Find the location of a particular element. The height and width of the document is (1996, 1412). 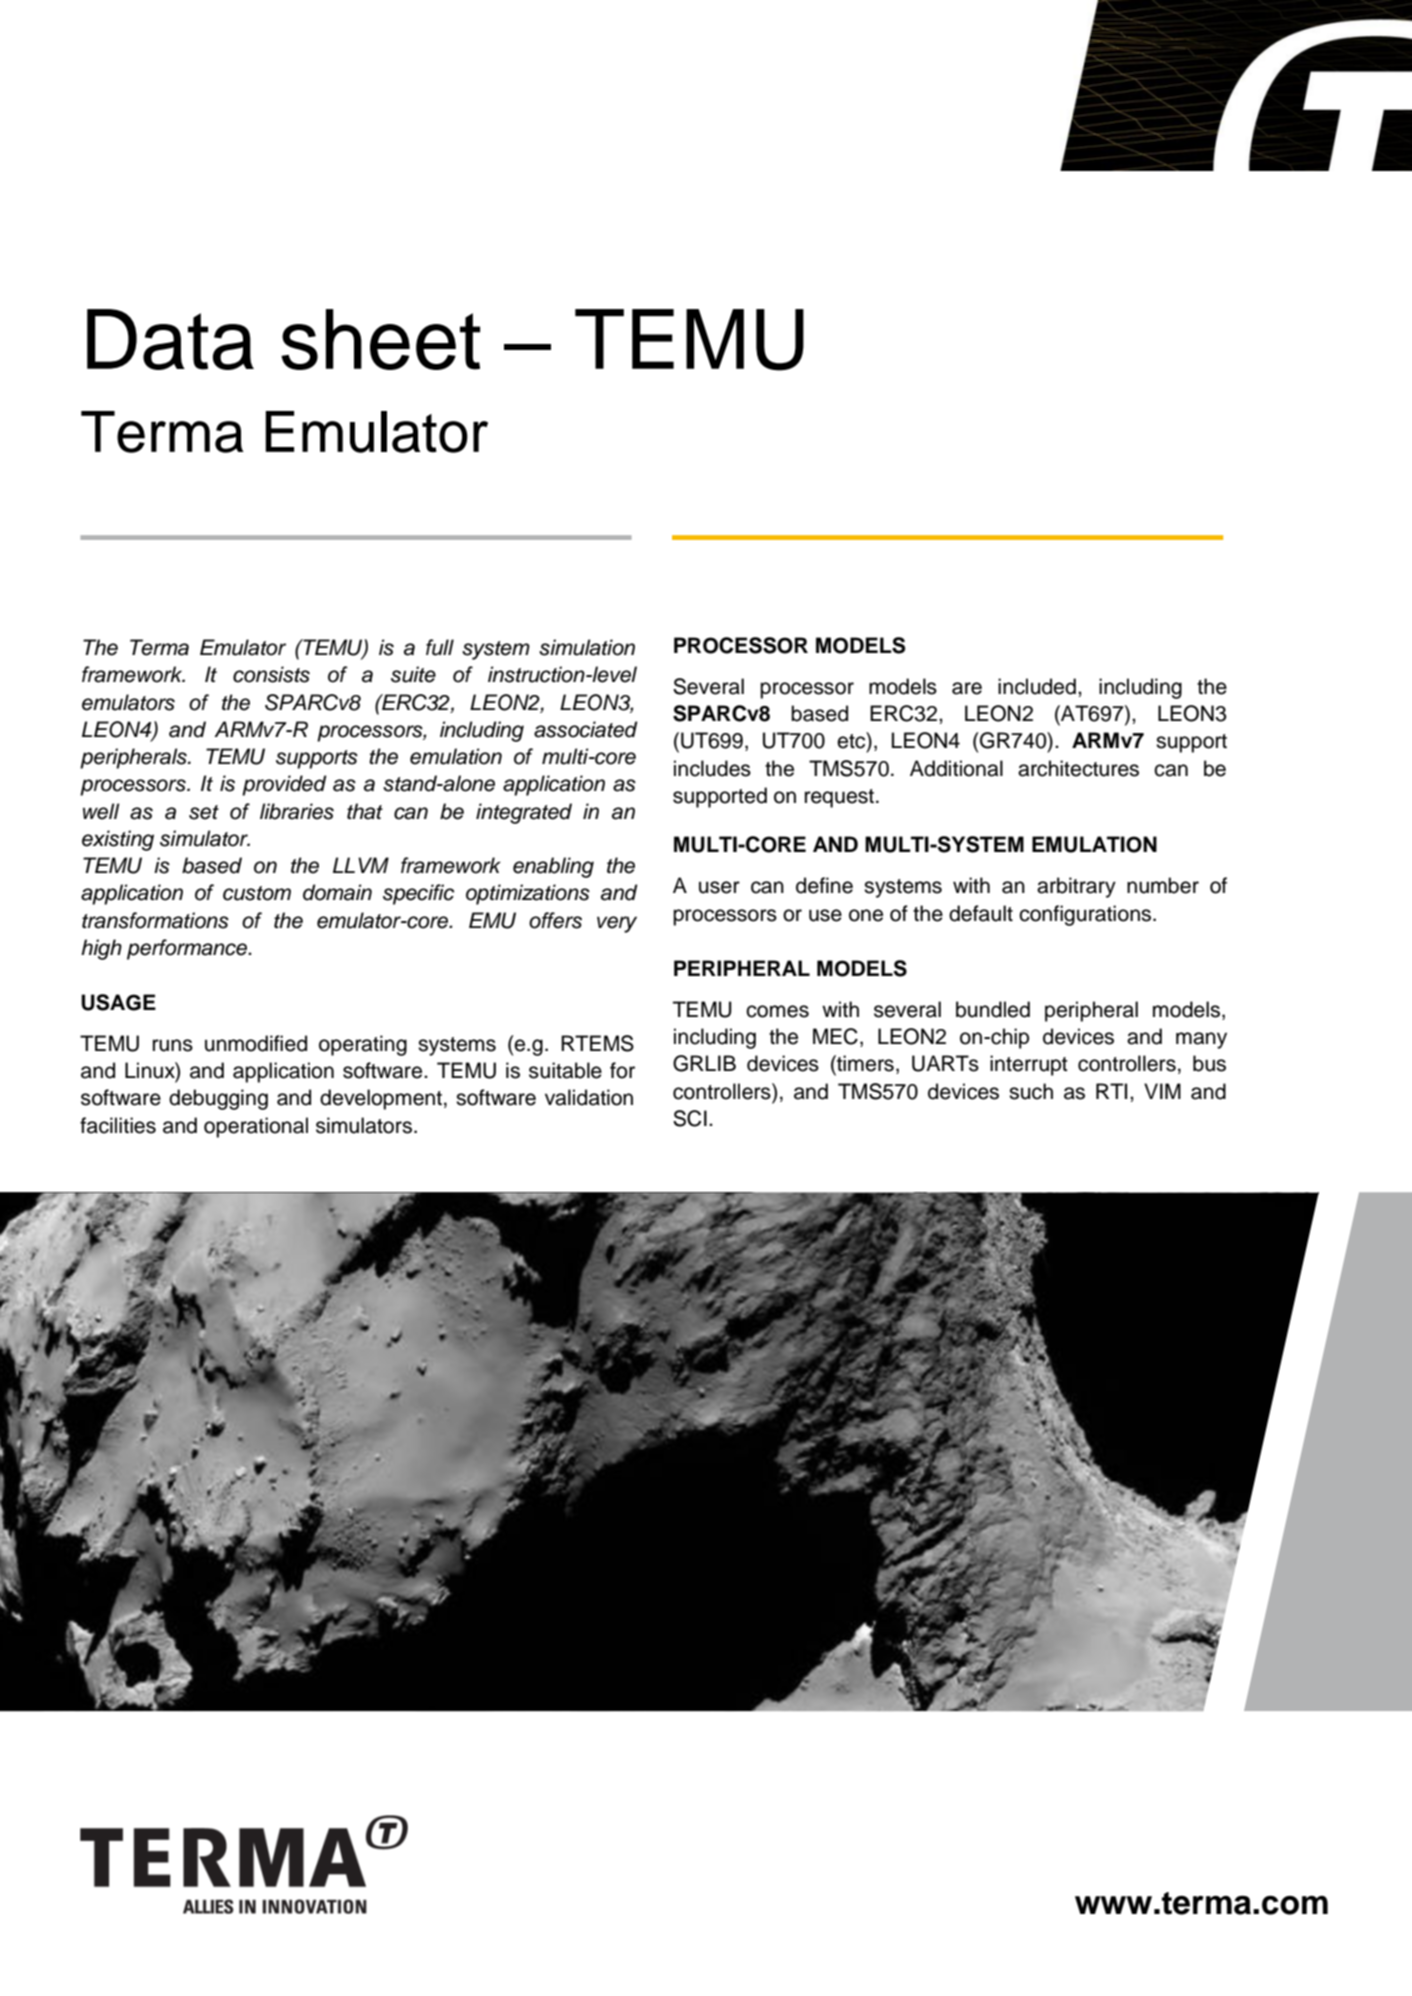

configurations is located at coordinates (1085, 915).
